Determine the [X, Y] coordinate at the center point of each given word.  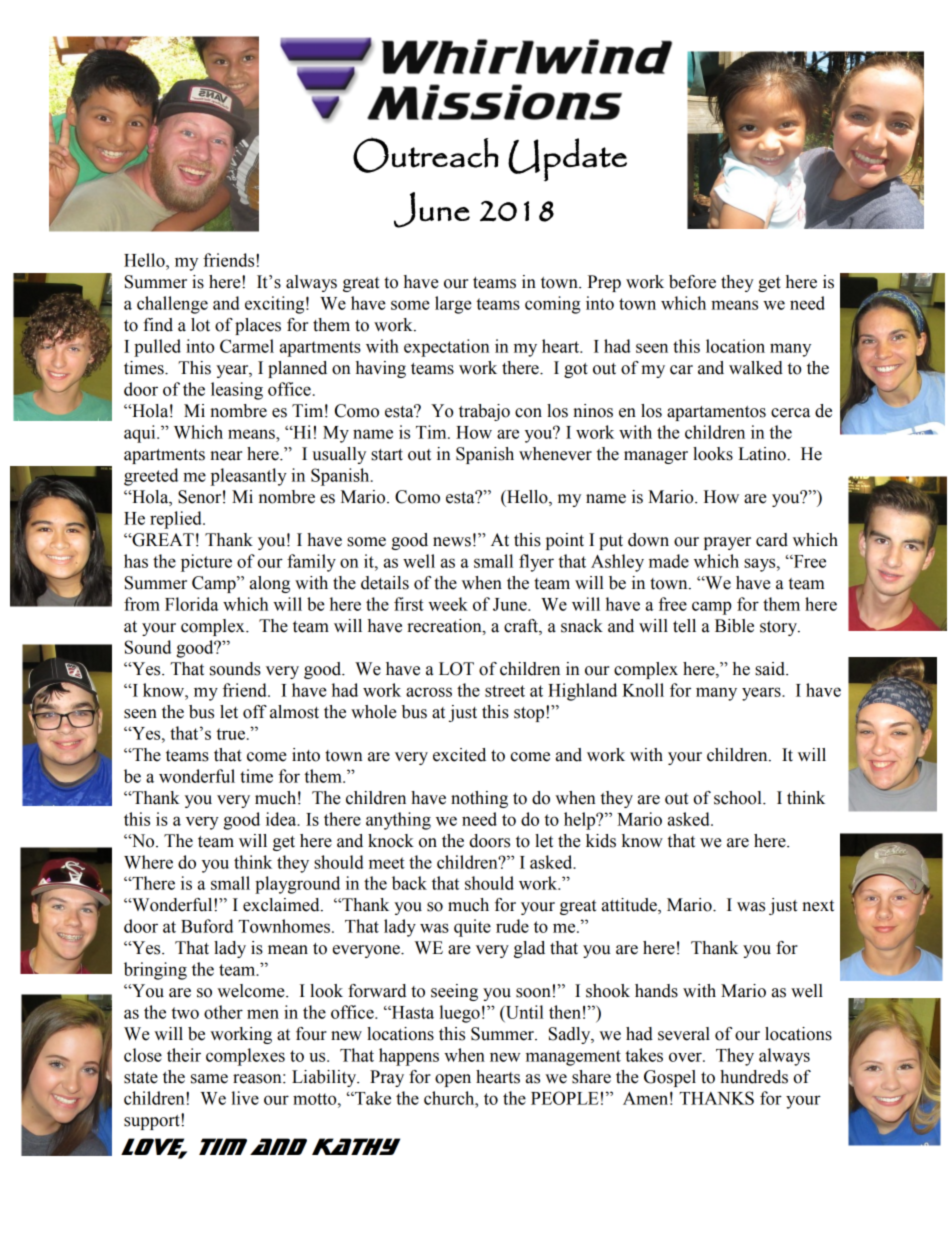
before [692, 282]
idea [282, 819]
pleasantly [249, 477]
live [245, 1098]
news [452, 542]
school [739, 798]
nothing [479, 799]
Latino [763, 454]
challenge [172, 305]
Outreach [426, 155]
